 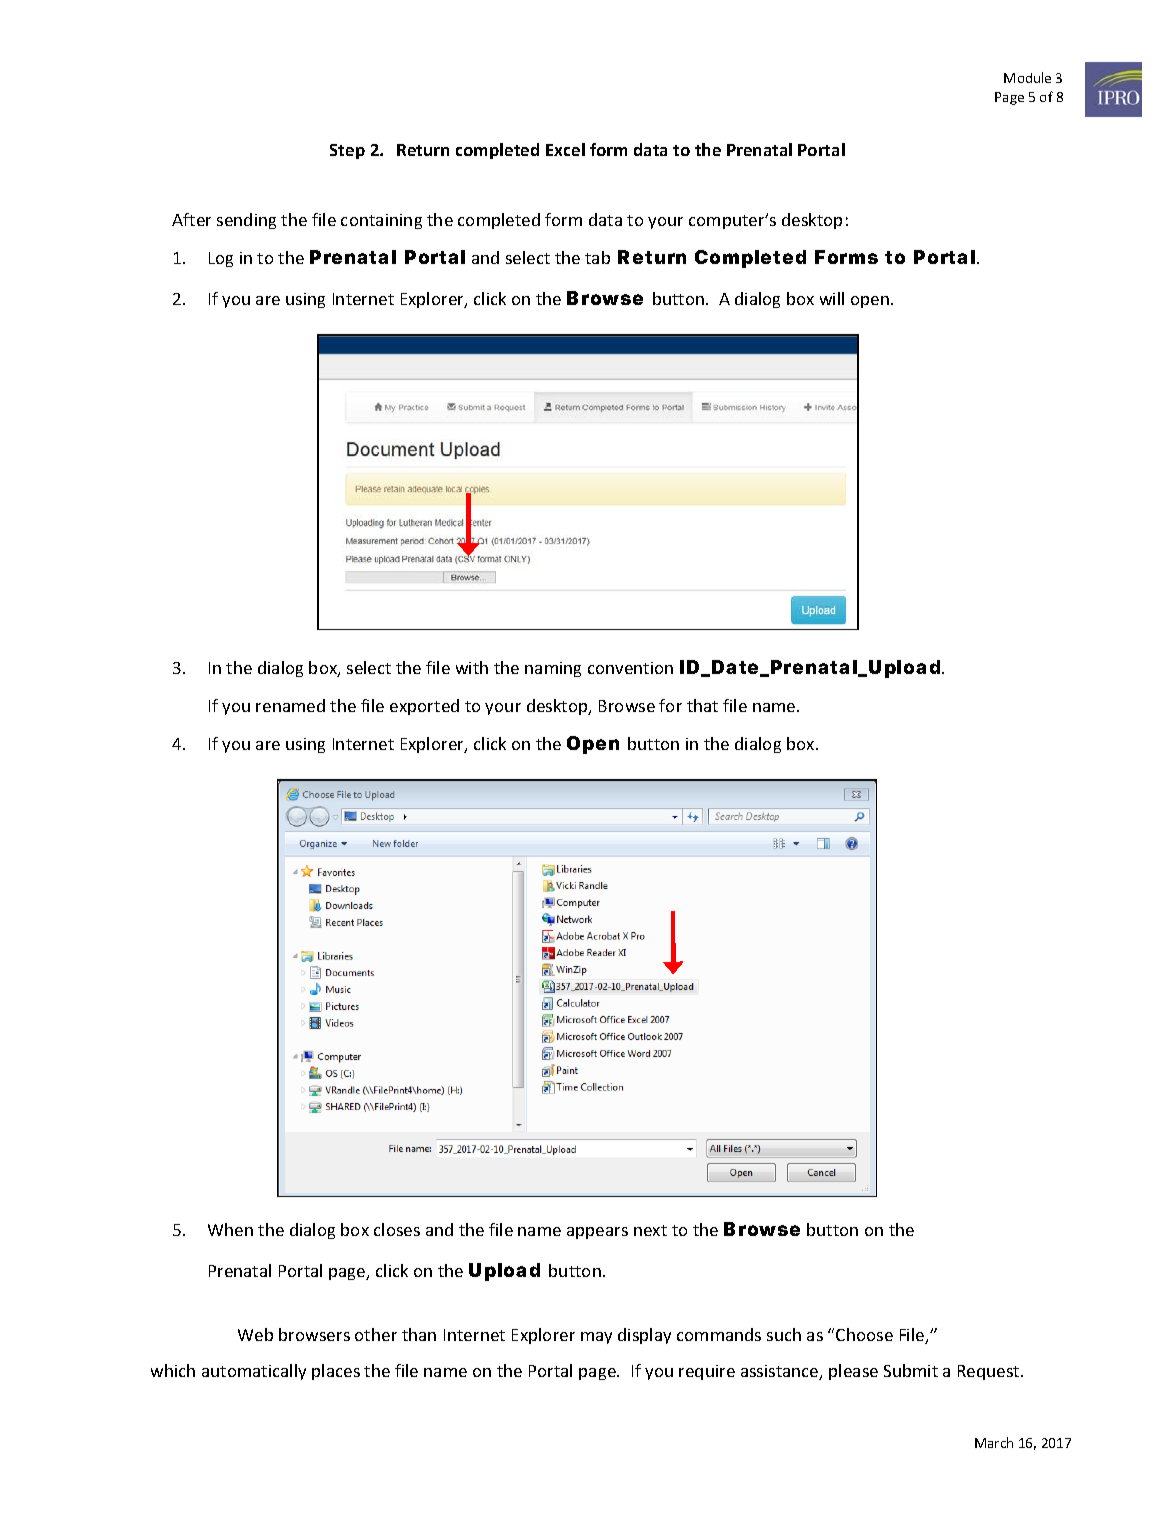 What do you see at coordinates (630, 668) in the screenshot?
I see `convention` at bounding box center [630, 668].
